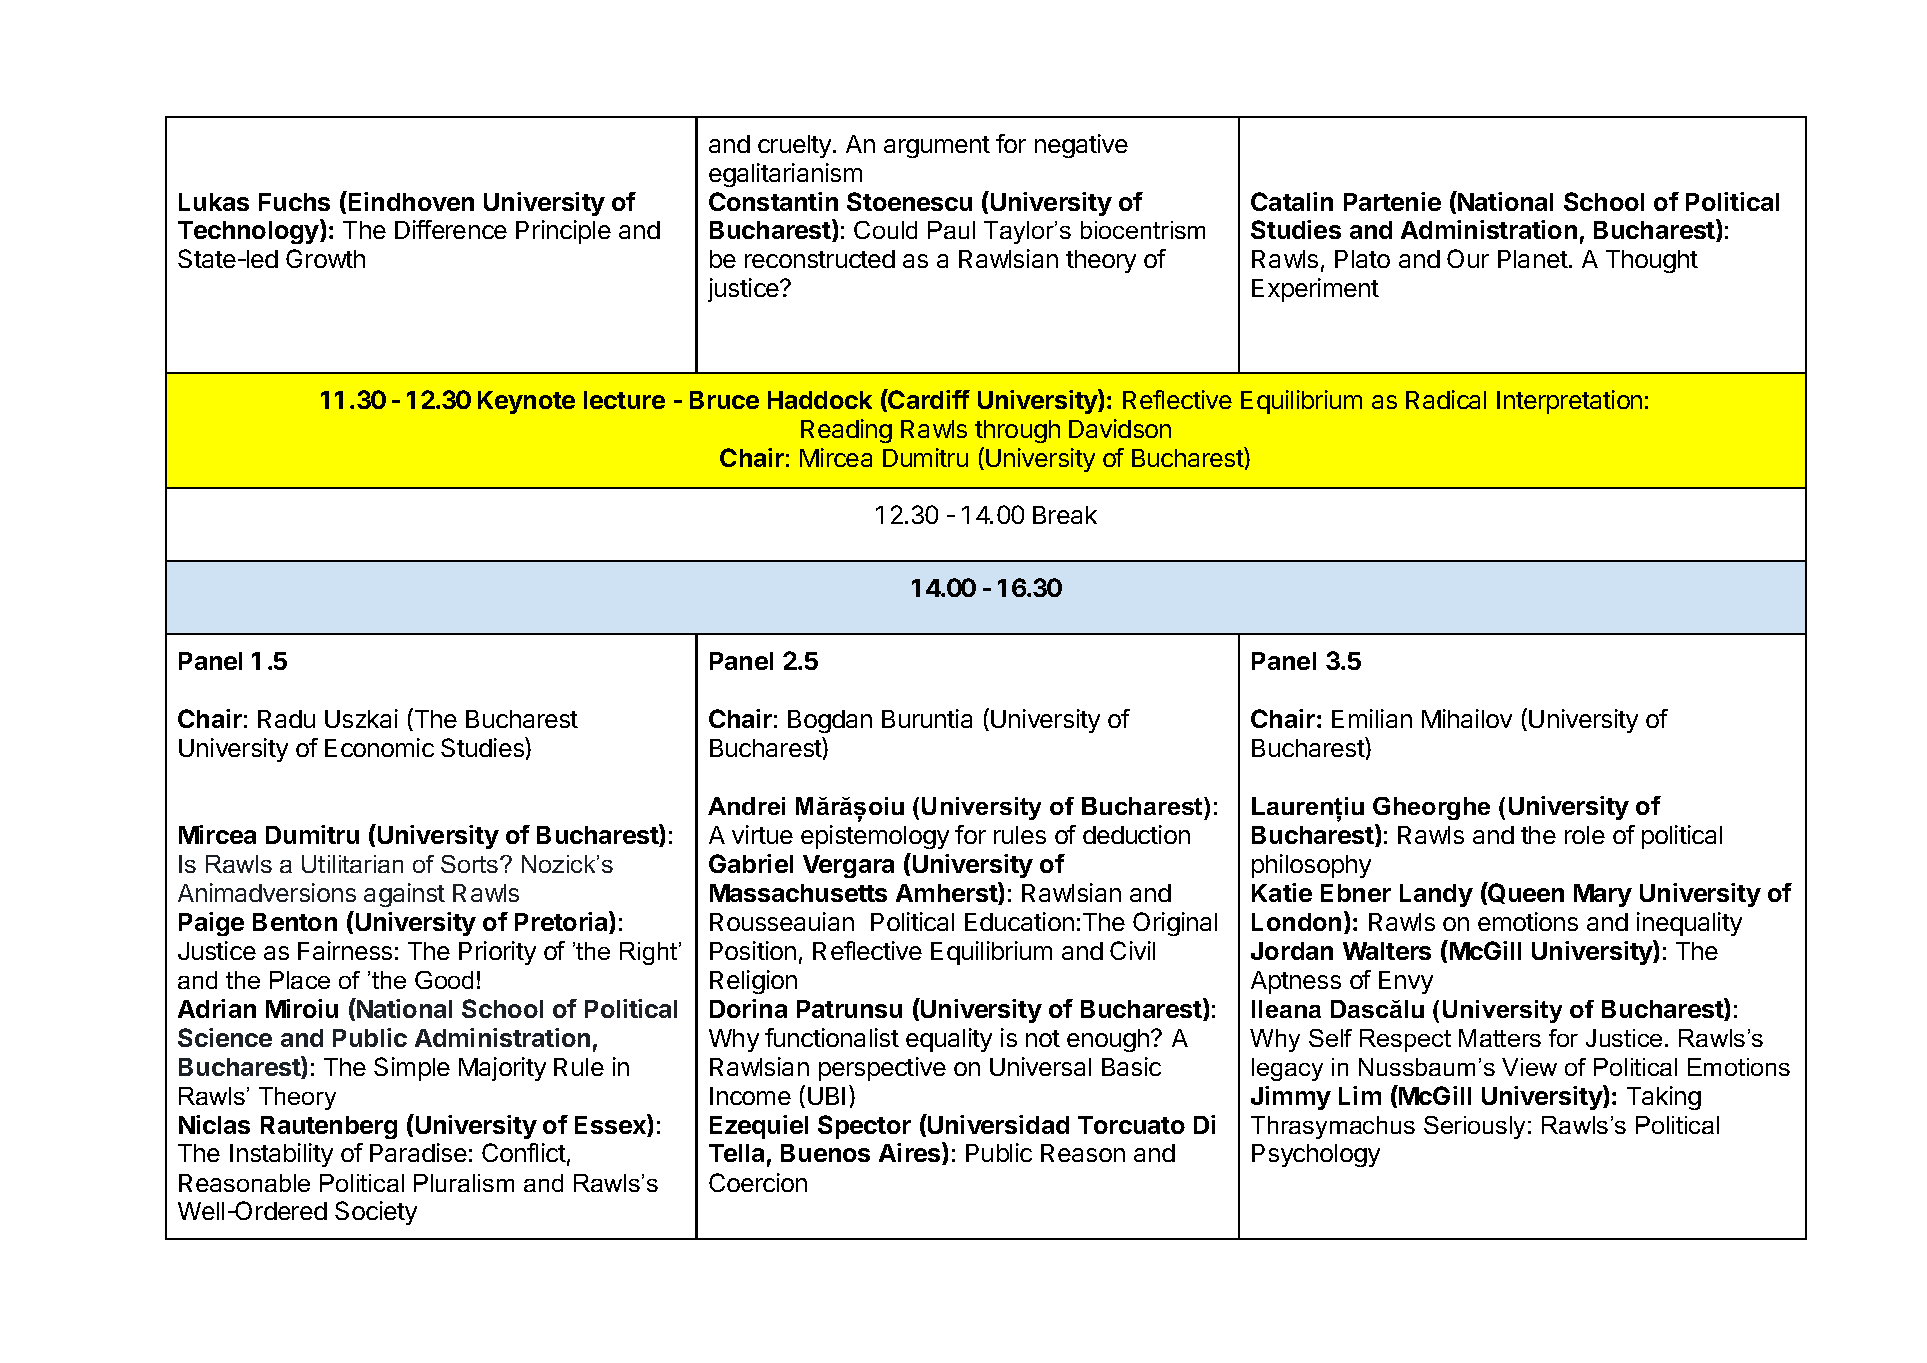 This page has height=1363, width=1927. Describe the element at coordinates (410, 201) in the page. I see `Eindhoven` at that location.
